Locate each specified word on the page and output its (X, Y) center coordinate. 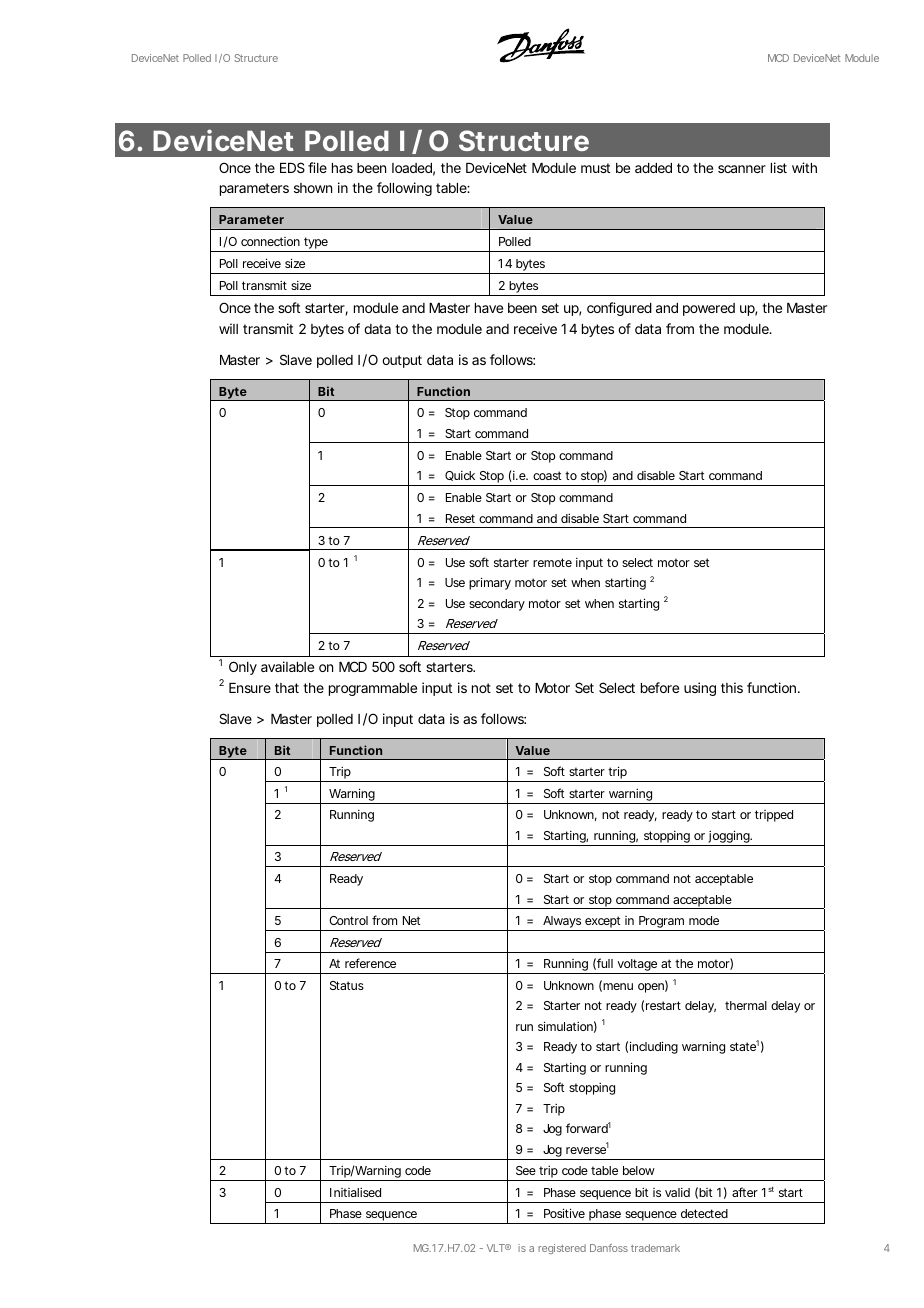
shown (313, 188)
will (228, 328)
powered (709, 309)
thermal (746, 1005)
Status (347, 985)
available (287, 666)
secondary (497, 605)
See (526, 1170)
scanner (742, 169)
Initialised (355, 1192)
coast (549, 475)
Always (563, 923)
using (700, 689)
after (745, 1192)
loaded (413, 169)
